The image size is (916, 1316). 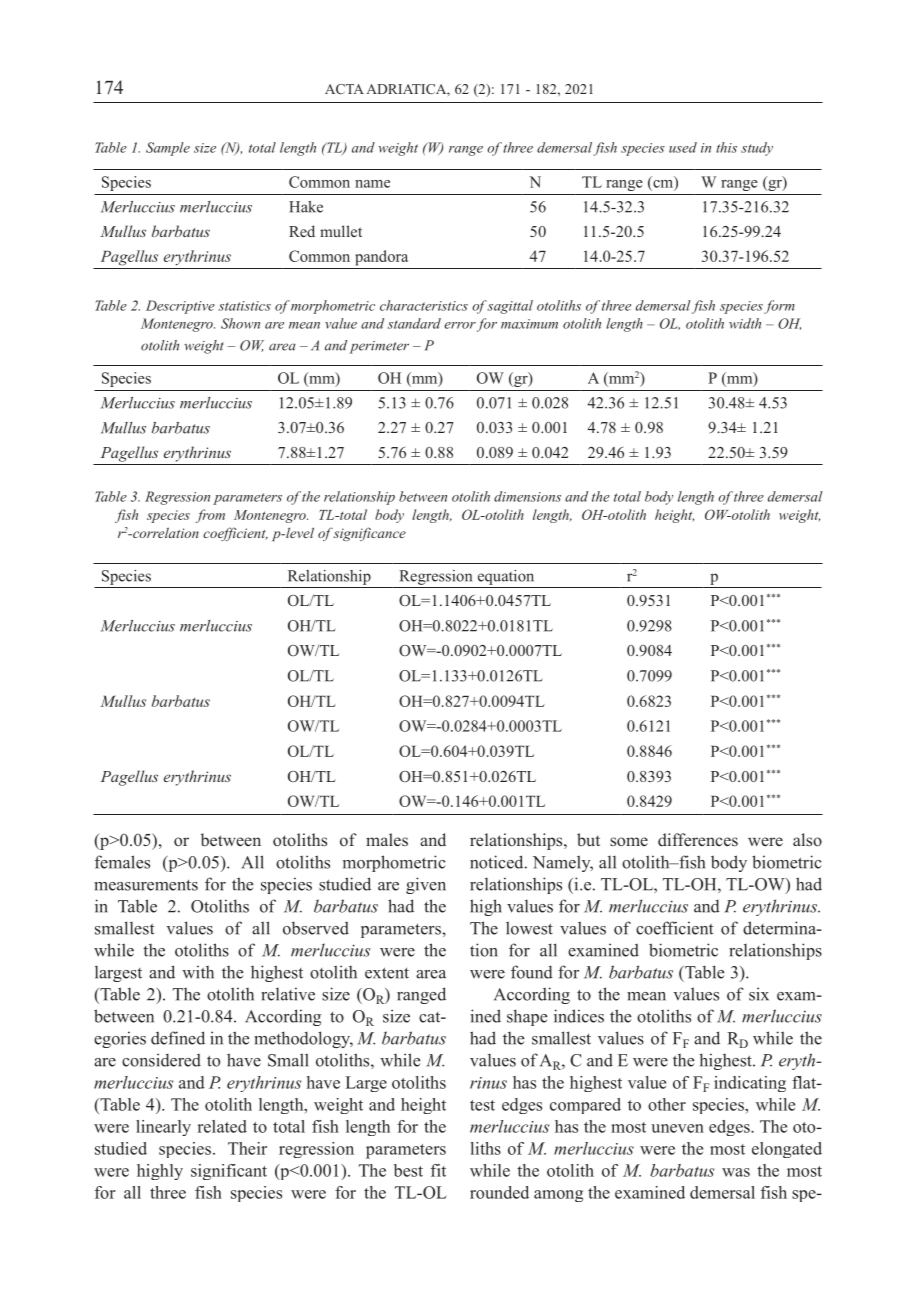 I want to click on fit, so click(x=438, y=1170).
